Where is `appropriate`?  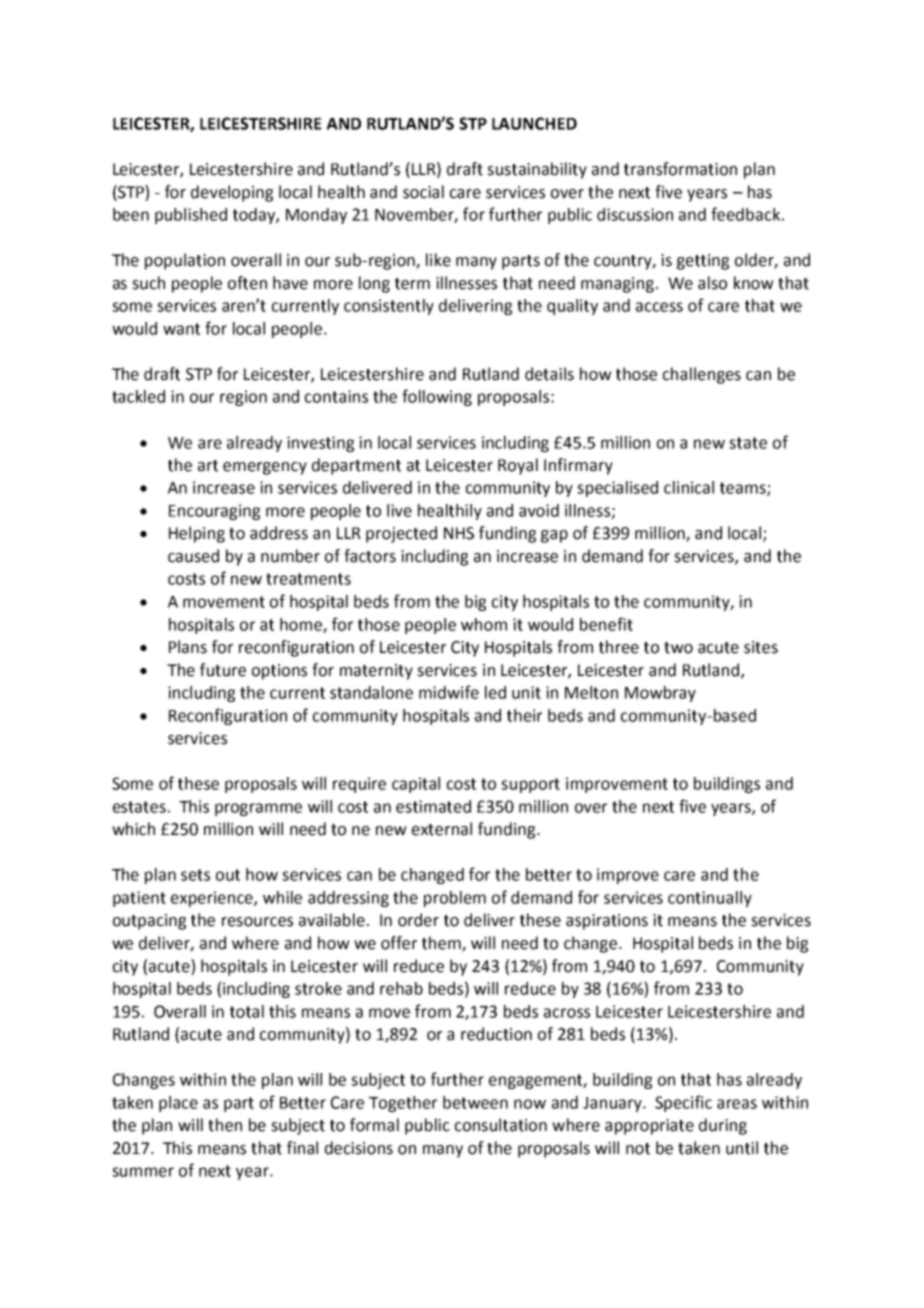
appropriate is located at coordinates (649, 1127).
